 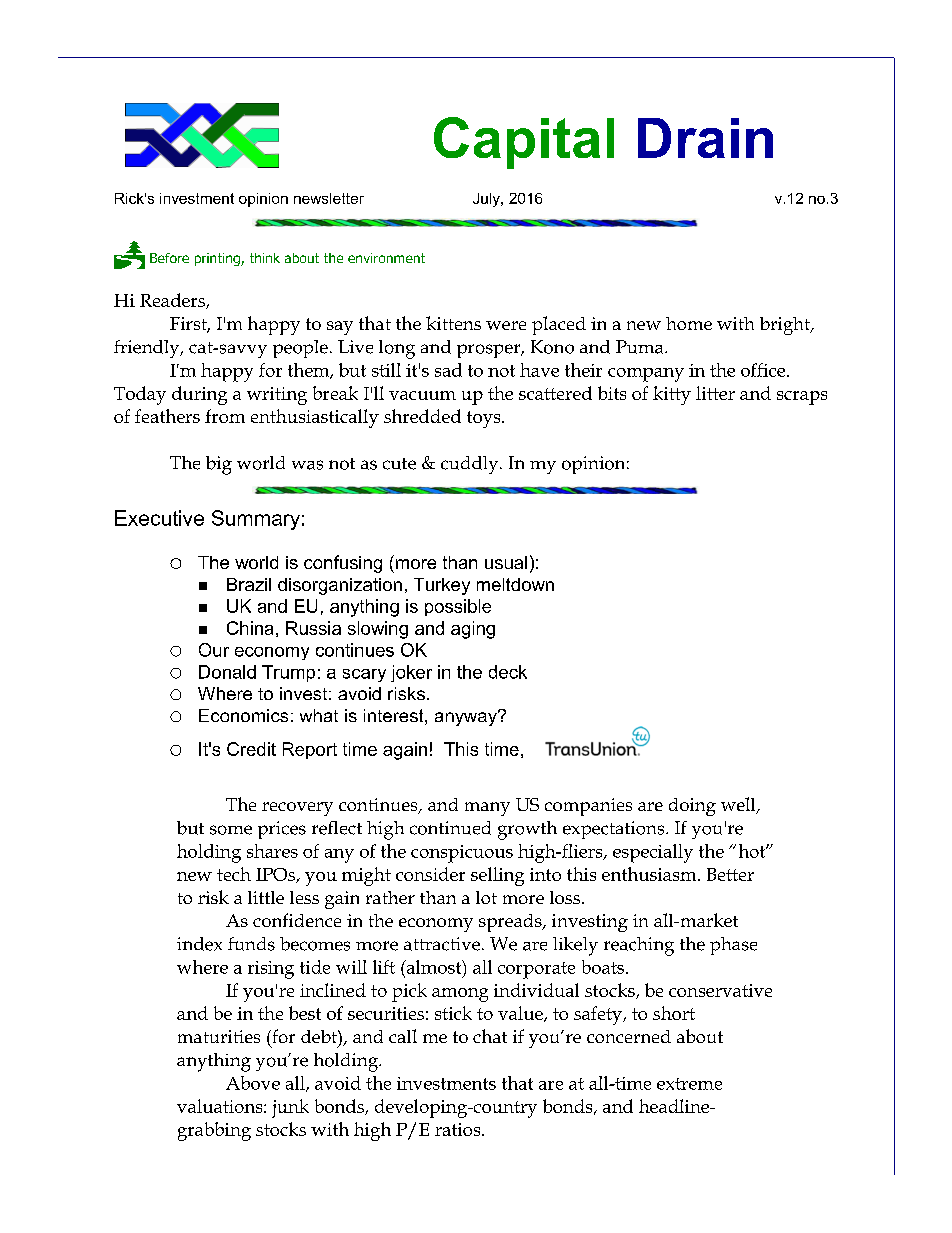 What do you see at coordinates (705, 138) in the document?
I see `Drain` at bounding box center [705, 138].
